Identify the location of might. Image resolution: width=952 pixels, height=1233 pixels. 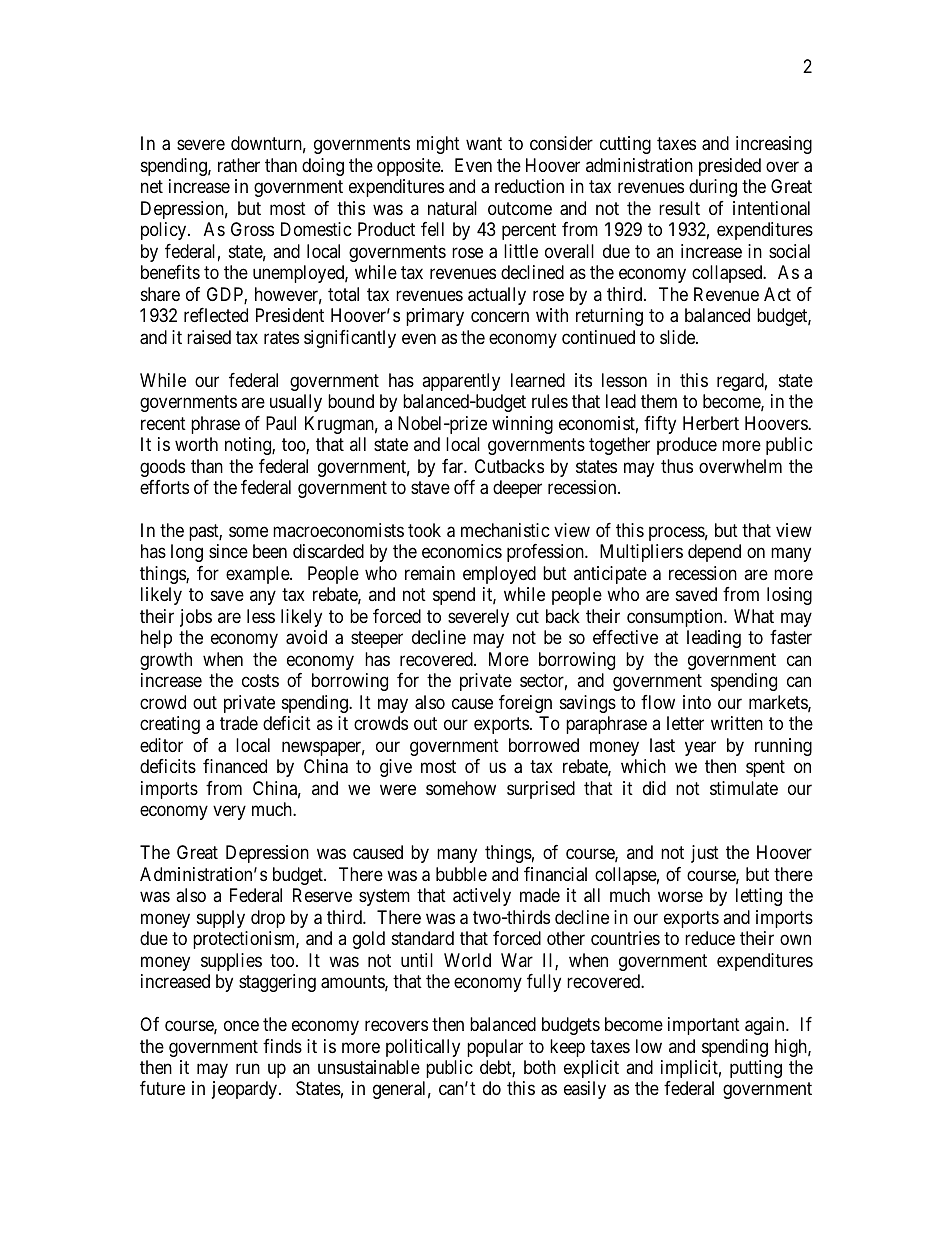
(438, 145).
